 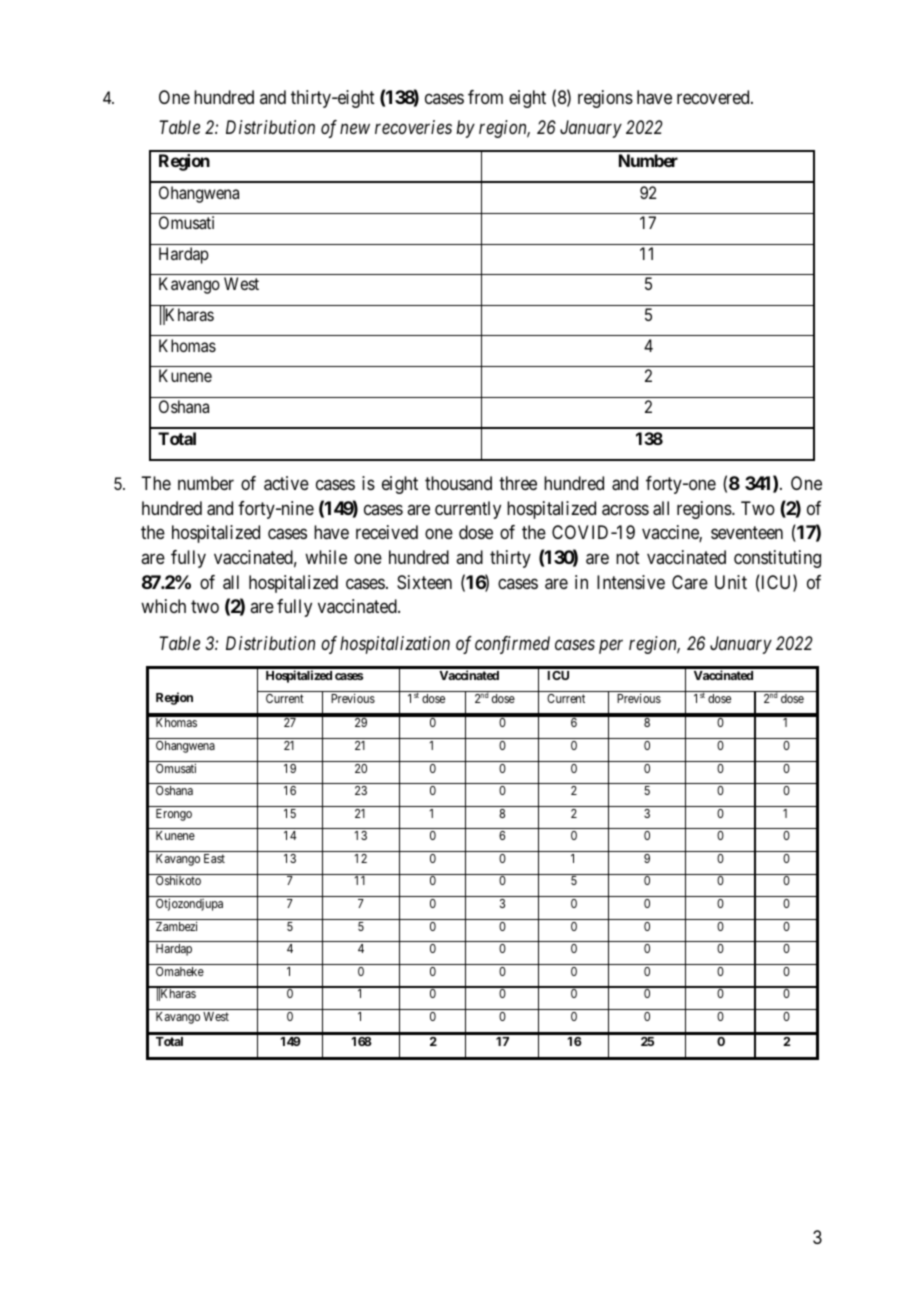 I want to click on seventeen, so click(x=747, y=532).
